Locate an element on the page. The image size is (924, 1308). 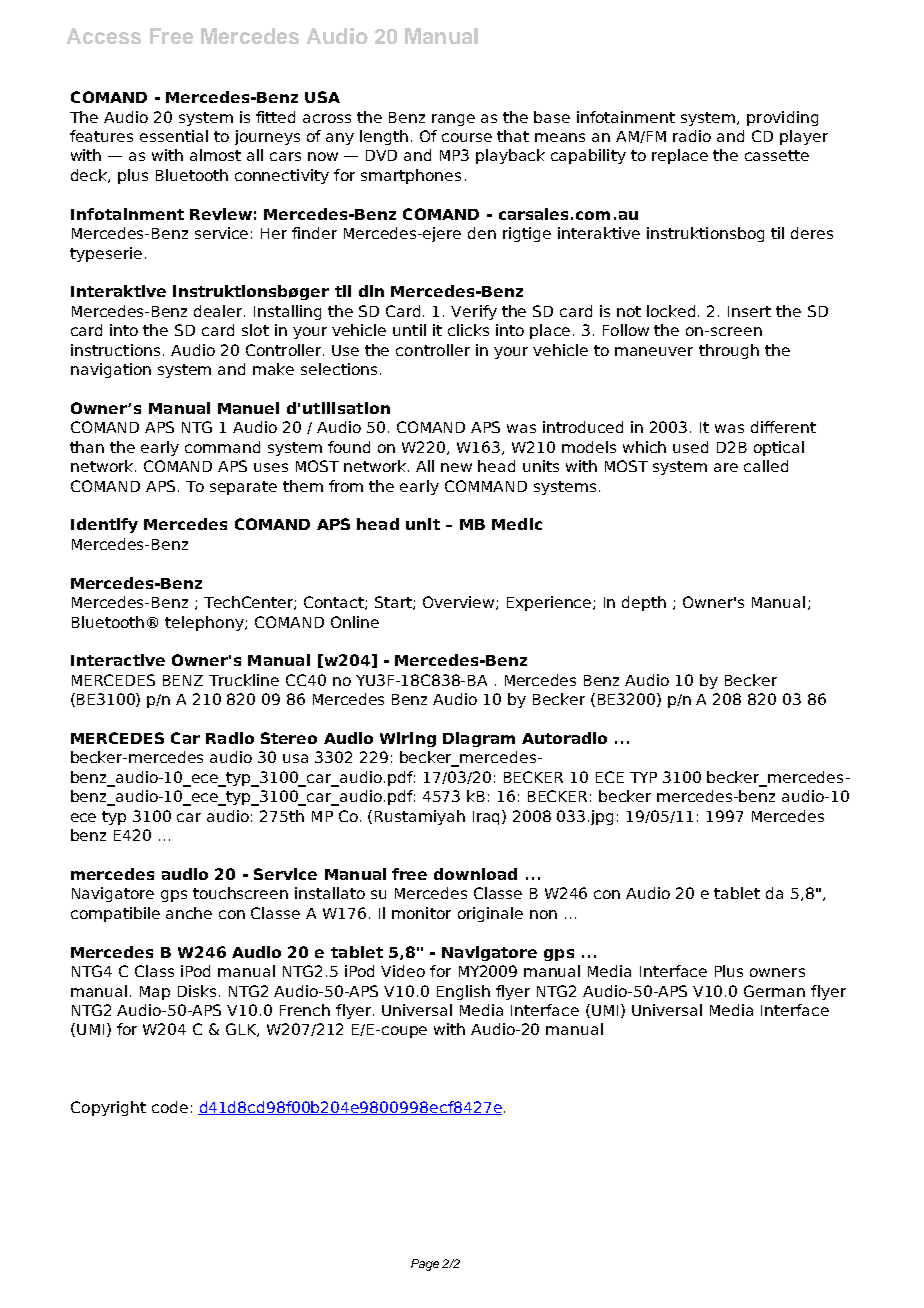
telephony is located at coordinates (205, 623).
